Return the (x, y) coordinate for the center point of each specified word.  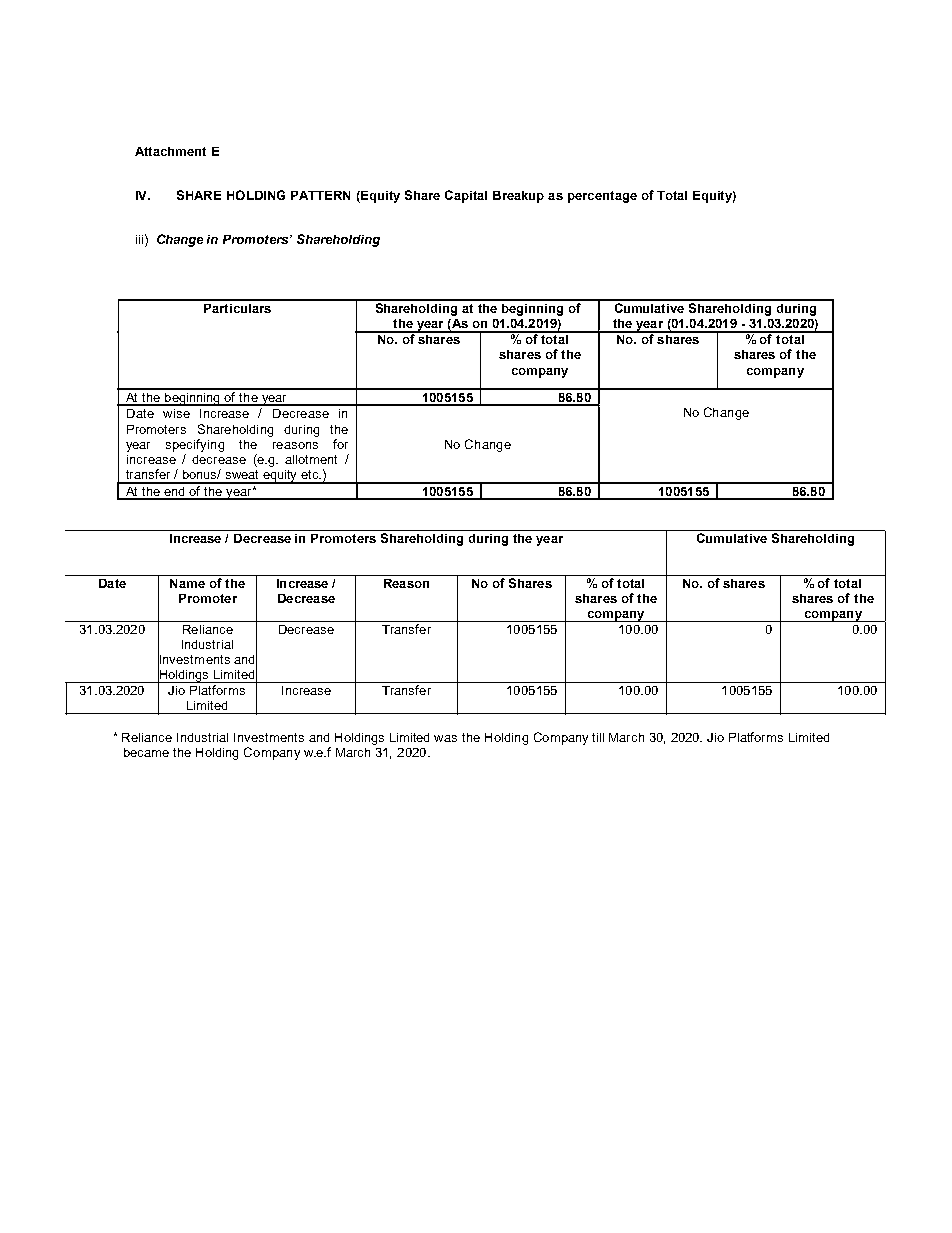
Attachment (170, 151)
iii (141, 239)
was (445, 738)
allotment (311, 459)
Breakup (518, 197)
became (146, 752)
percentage (602, 197)
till (598, 737)
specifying (195, 445)
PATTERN (320, 195)
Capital (466, 196)
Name (187, 583)
